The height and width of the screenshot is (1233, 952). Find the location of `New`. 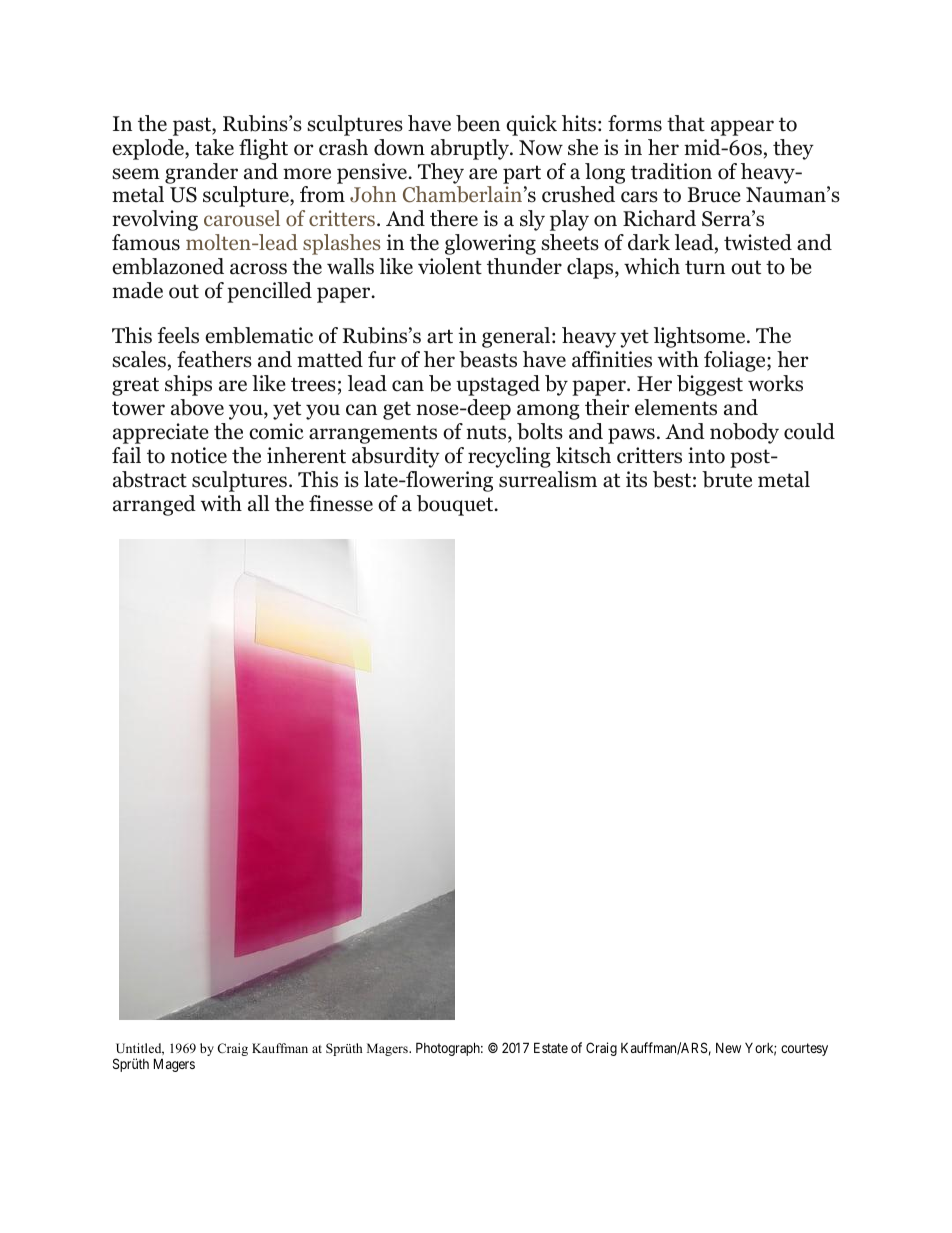

New is located at coordinates (728, 1048).
